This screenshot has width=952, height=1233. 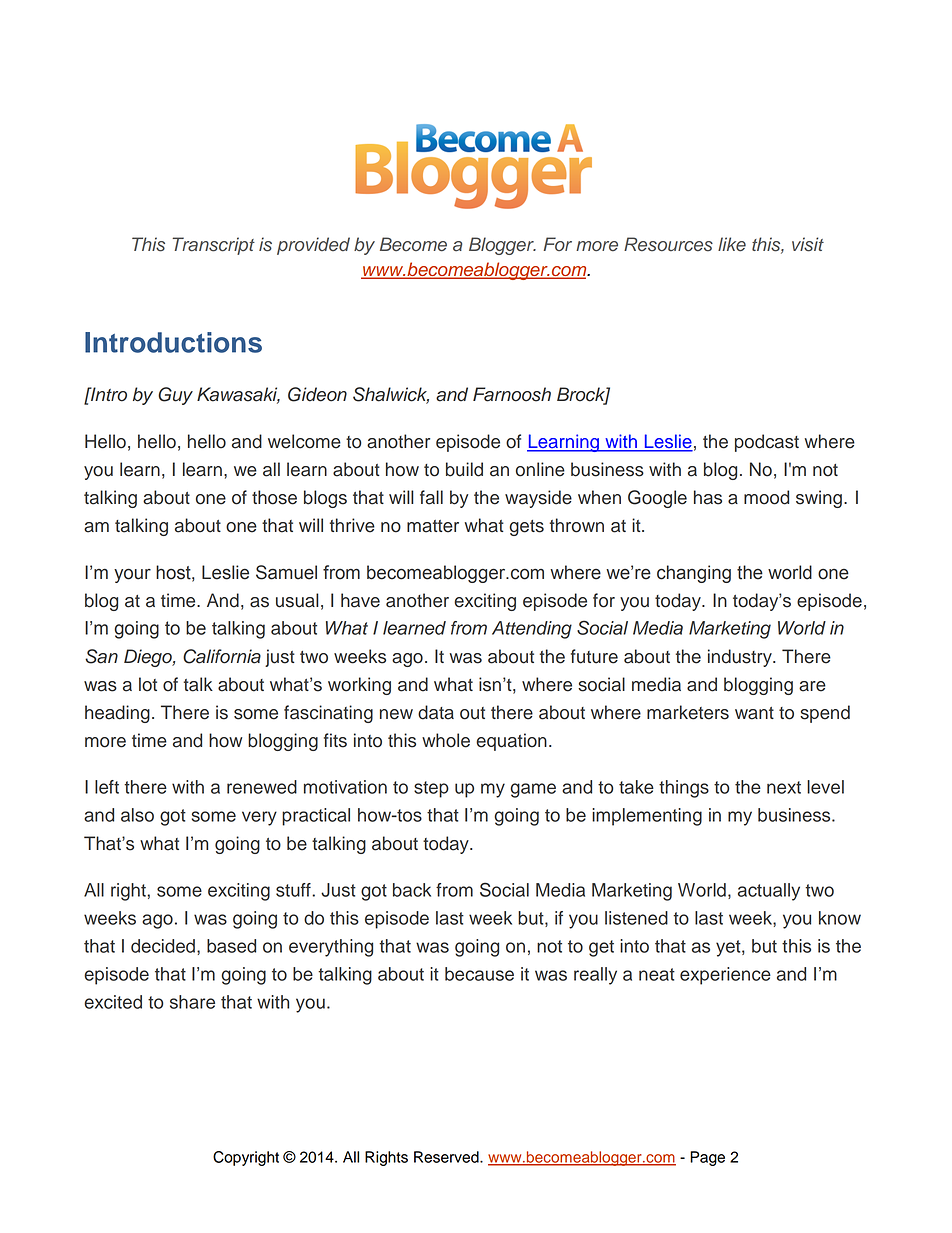 I want to click on Page, so click(x=707, y=1158).
